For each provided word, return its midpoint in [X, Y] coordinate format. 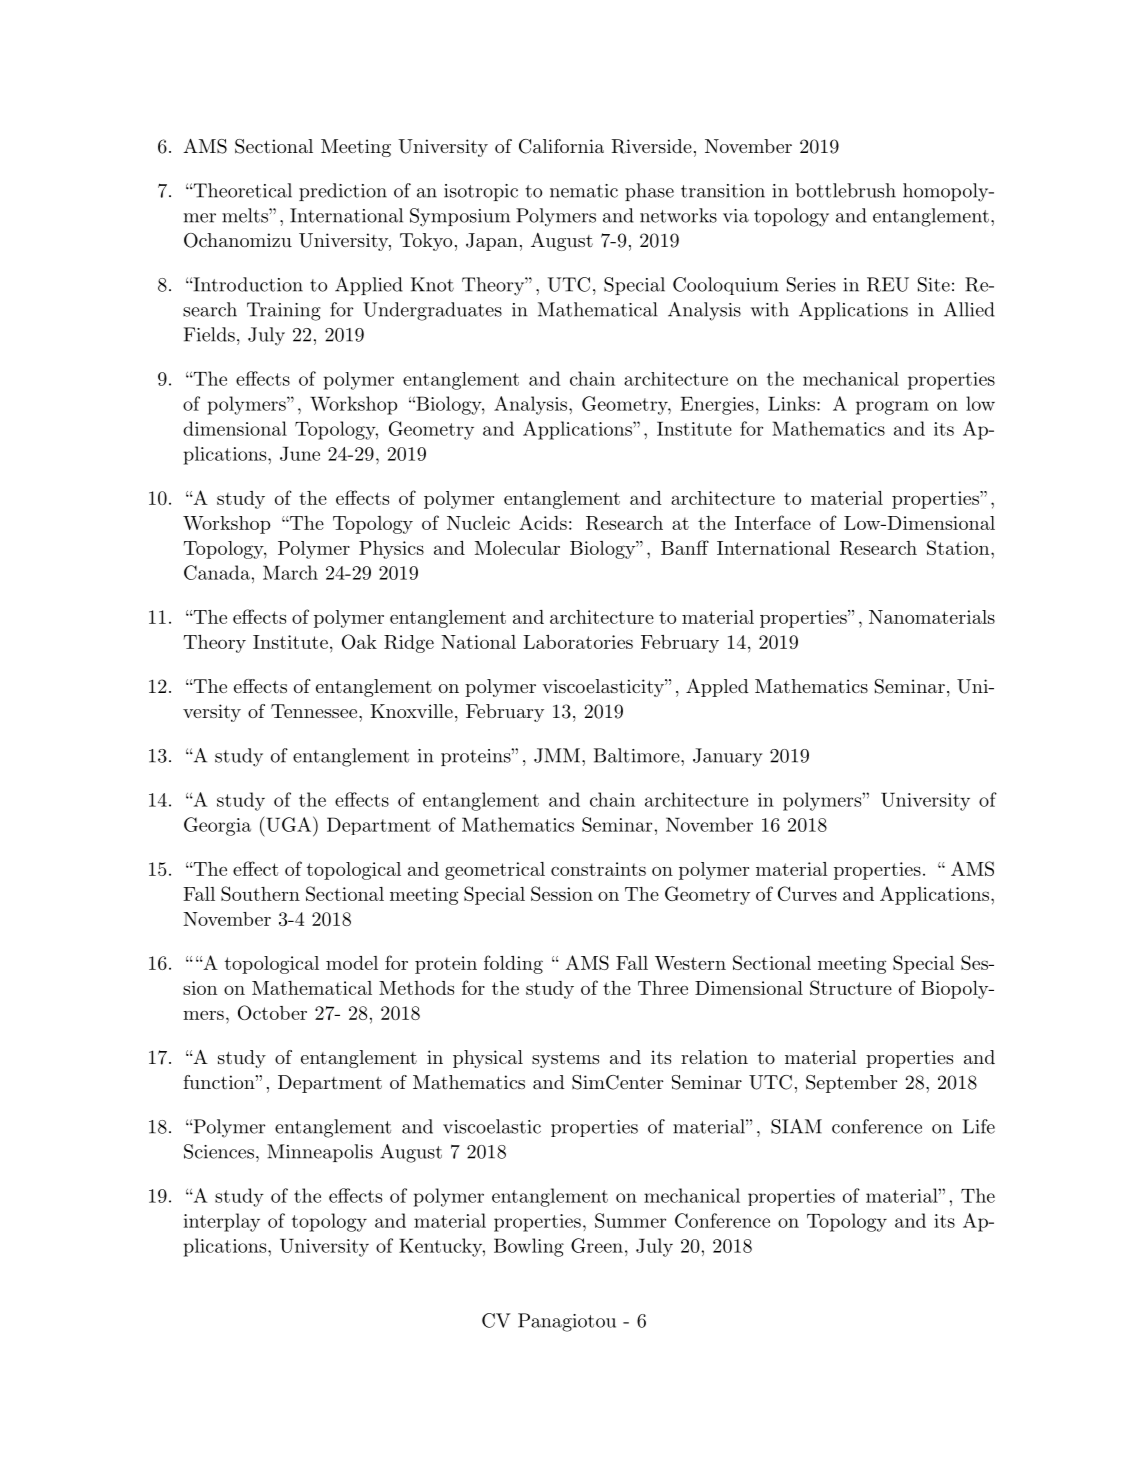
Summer [630, 1220]
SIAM [796, 1126]
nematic [584, 191]
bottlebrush [845, 190]
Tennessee [314, 711]
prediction [343, 192]
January [728, 757]
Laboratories [578, 642]
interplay [222, 1222]
